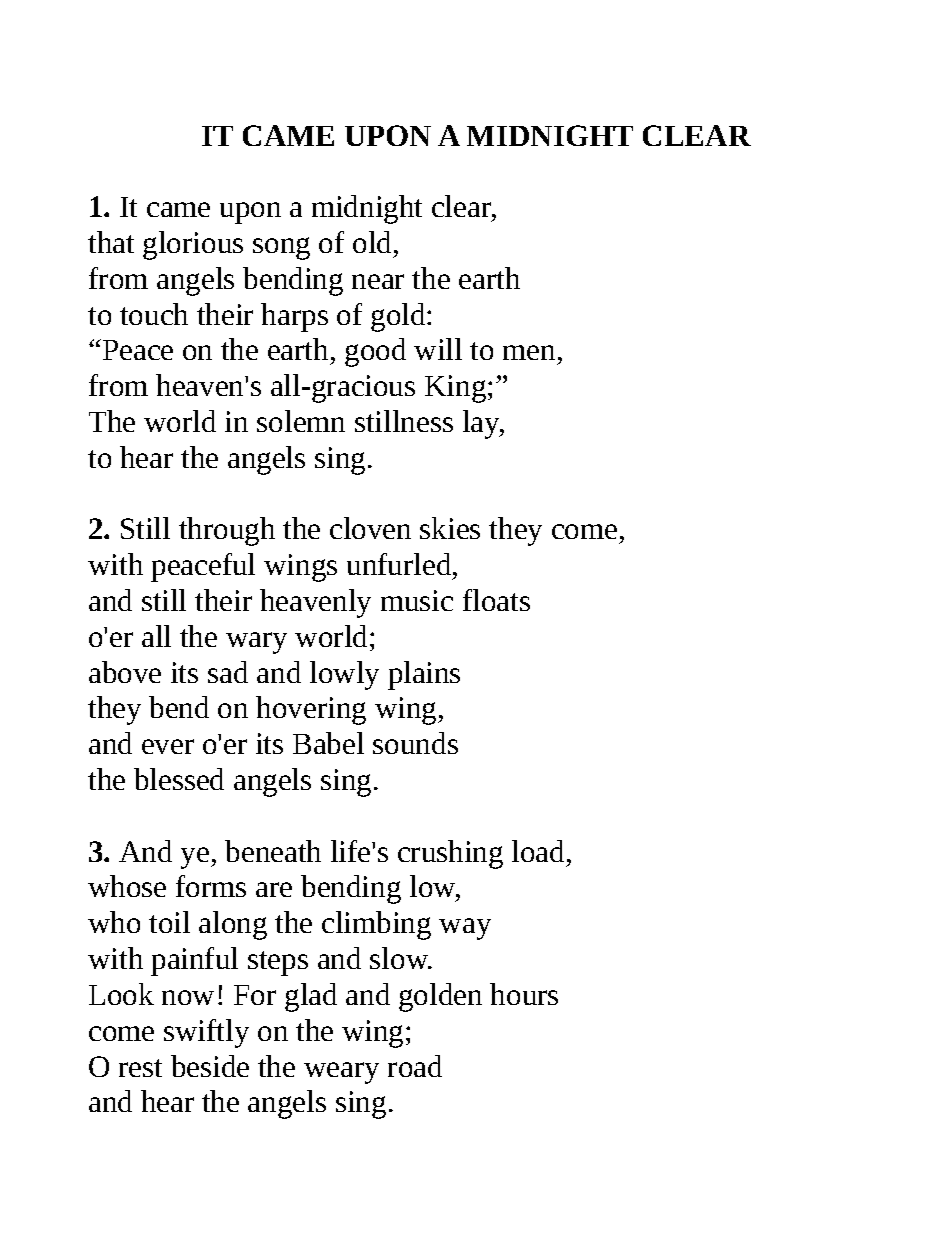  What do you see at coordinates (273, 851) in the screenshot?
I see `beneath` at bounding box center [273, 851].
